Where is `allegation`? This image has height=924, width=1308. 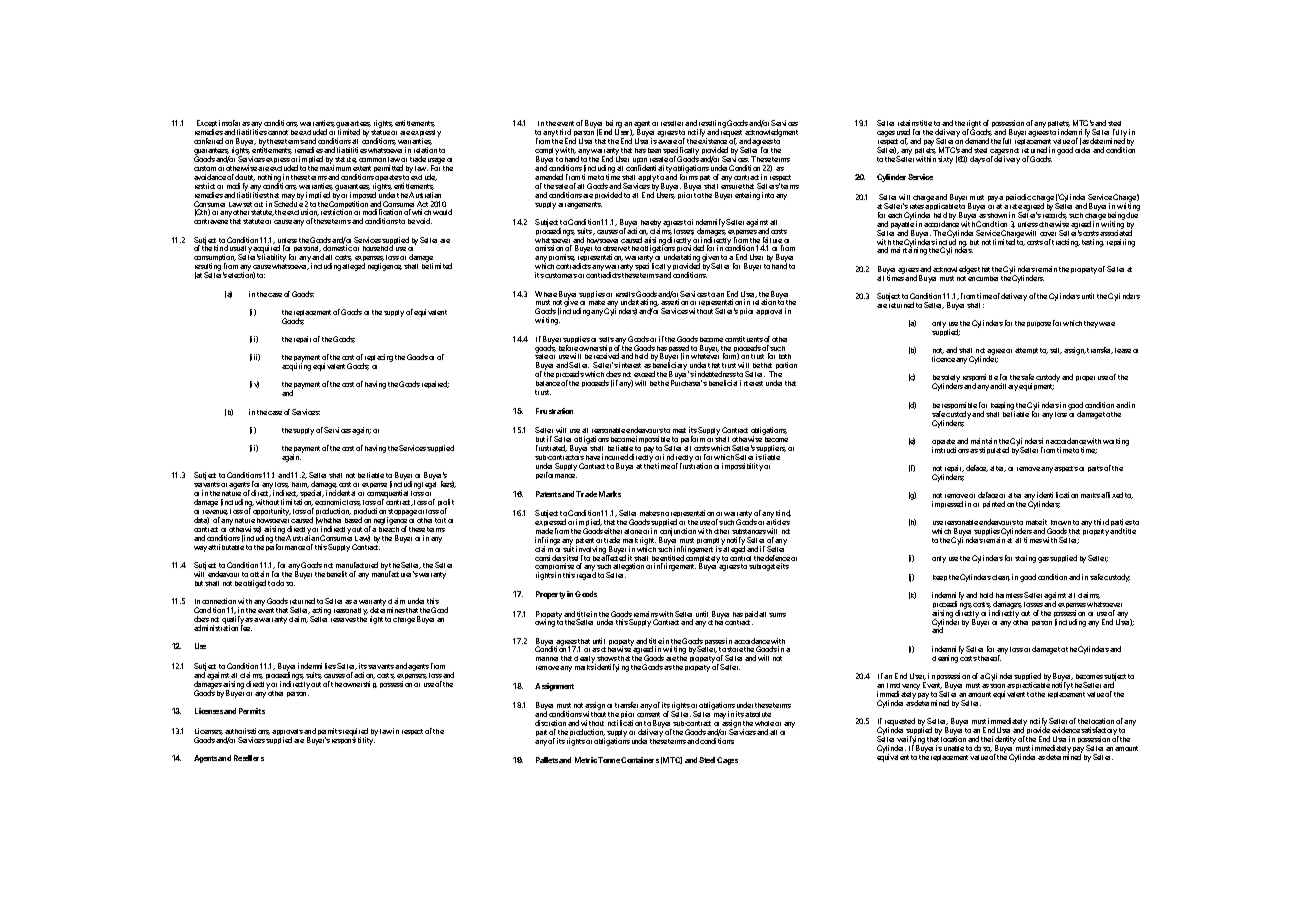
allegation is located at coordinates (628, 568).
